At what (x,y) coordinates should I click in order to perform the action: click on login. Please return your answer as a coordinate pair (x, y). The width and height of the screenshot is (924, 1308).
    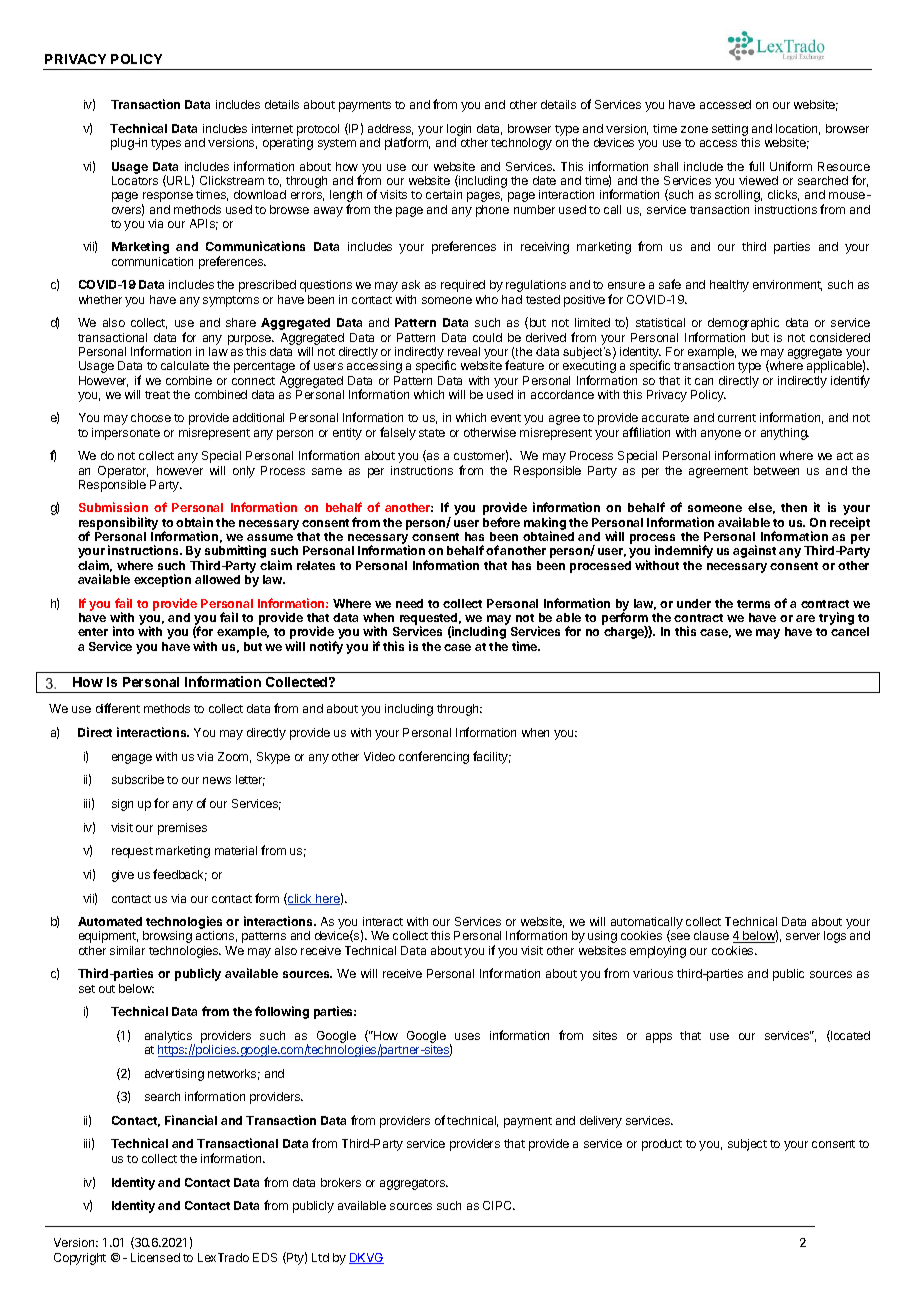
    Looking at the image, I should click on (459, 131).
